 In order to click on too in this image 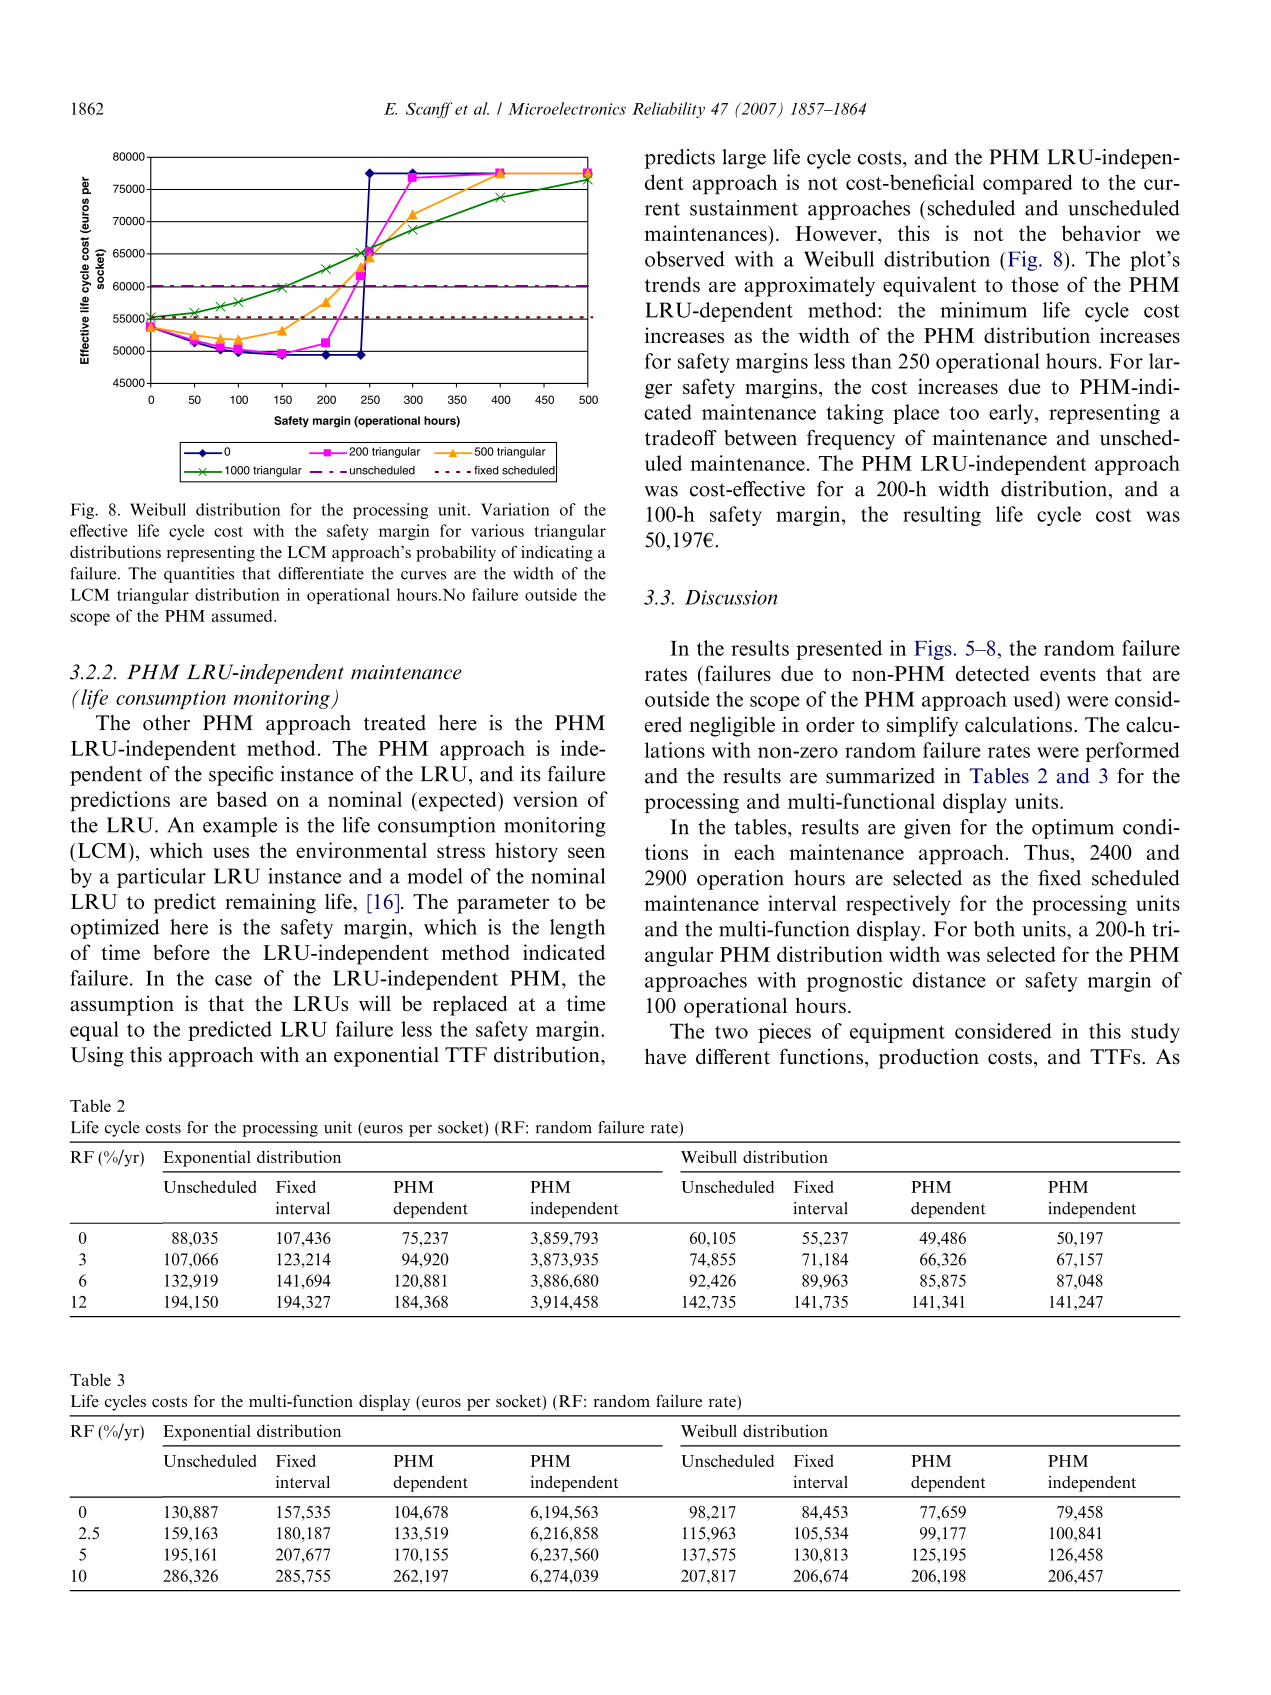, I will do `click(964, 413)`.
